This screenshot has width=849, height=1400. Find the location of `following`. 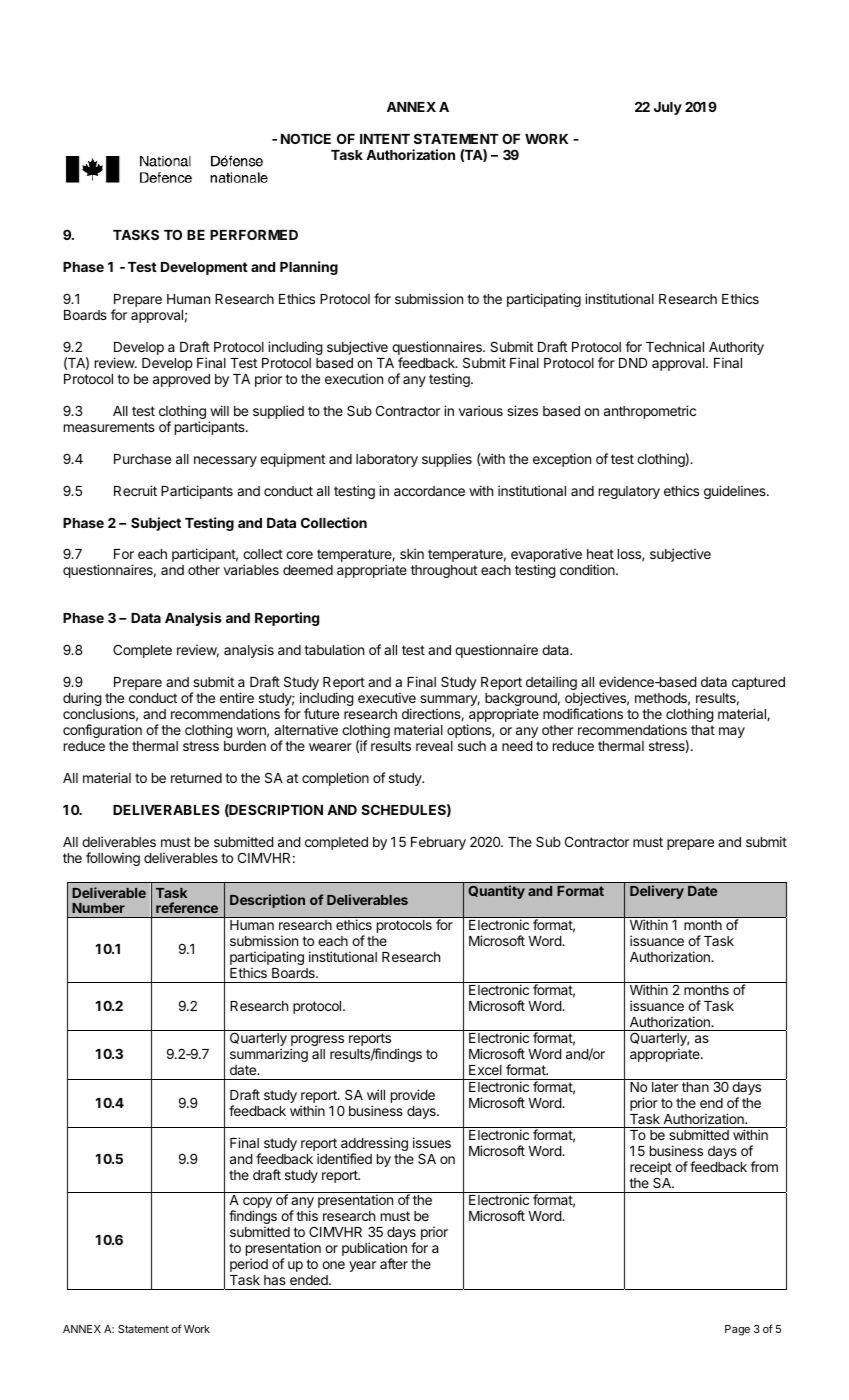

following is located at coordinates (113, 859).
